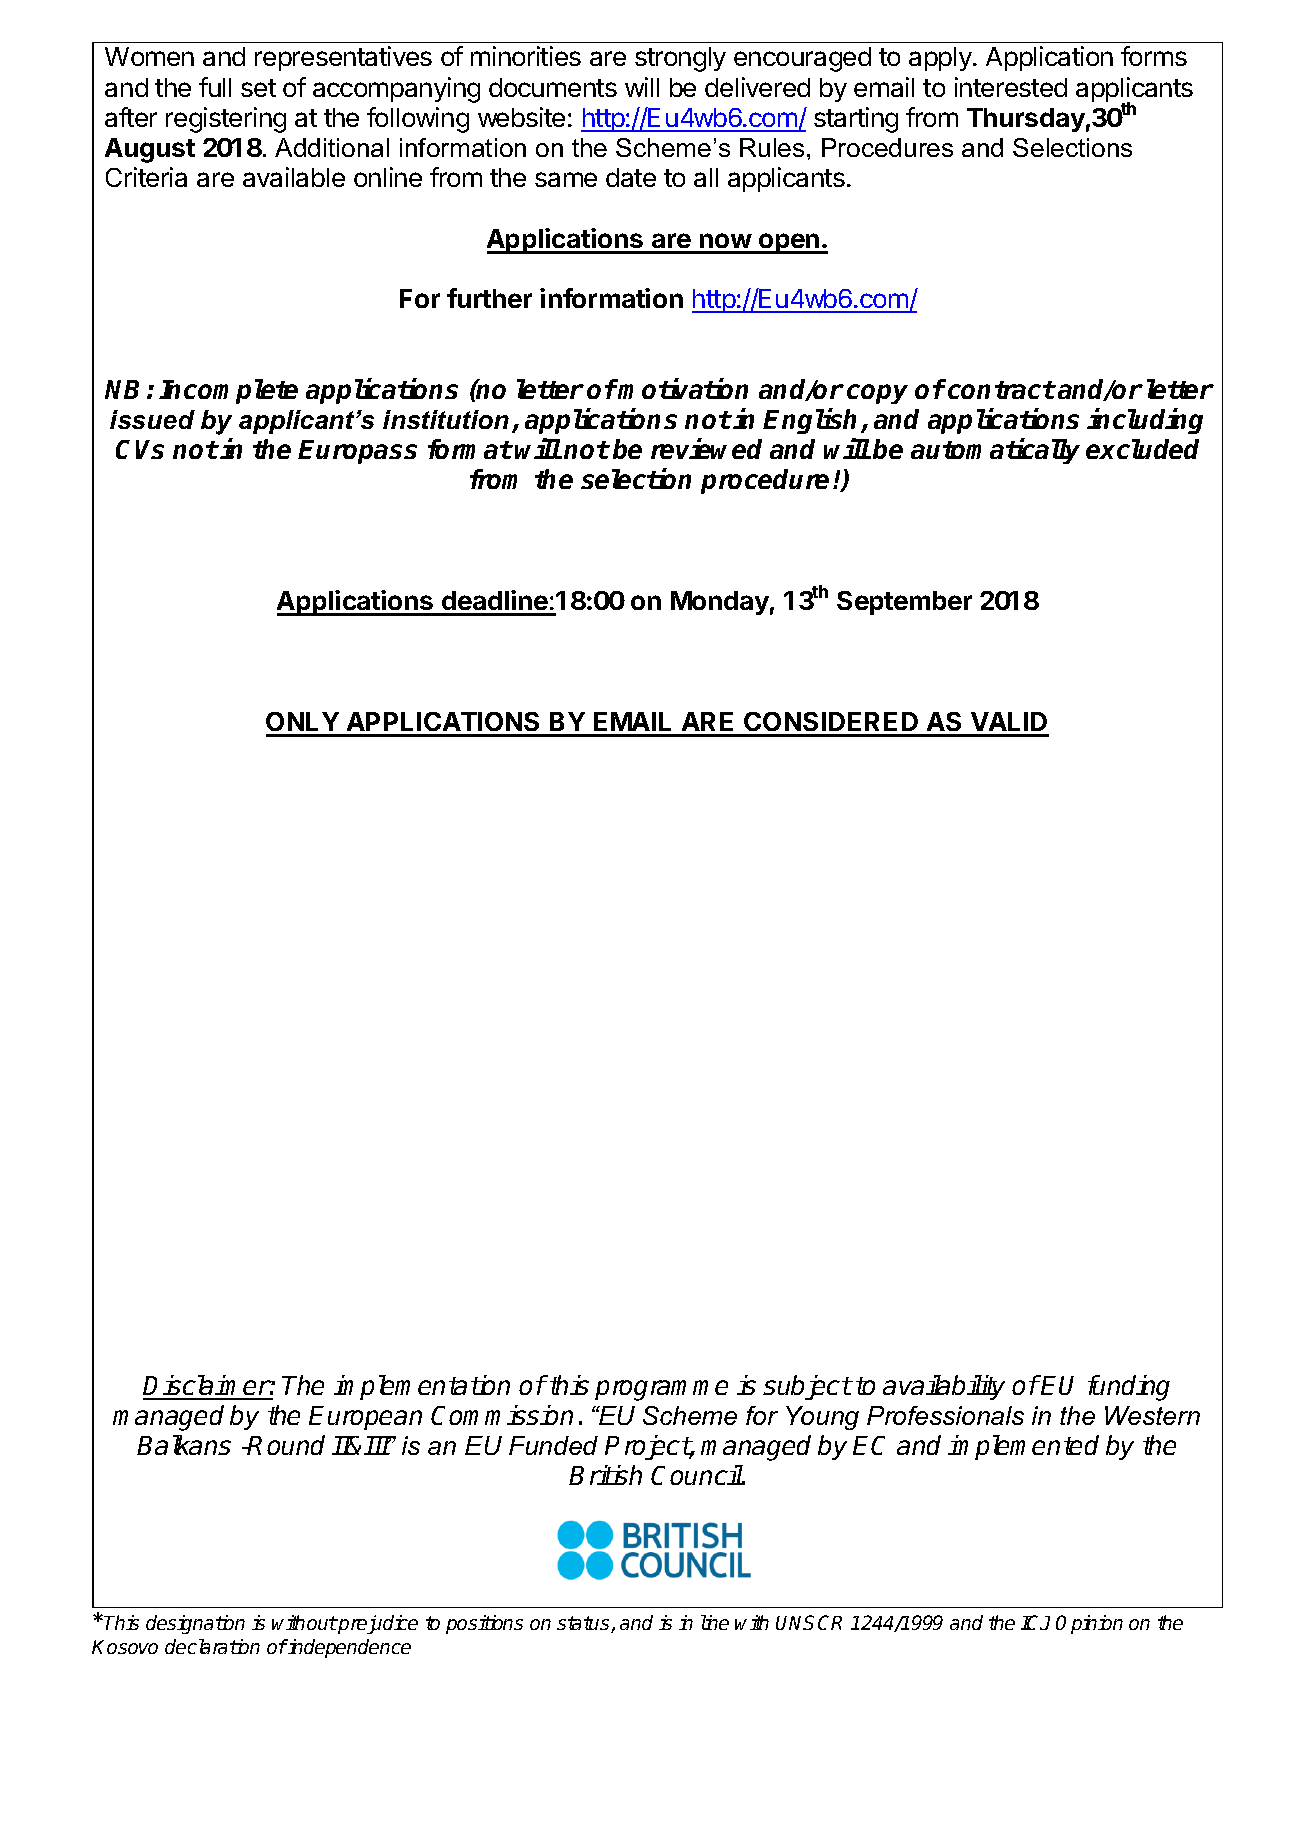 This image has width=1303, height=1842. I want to click on set, so click(258, 88).
